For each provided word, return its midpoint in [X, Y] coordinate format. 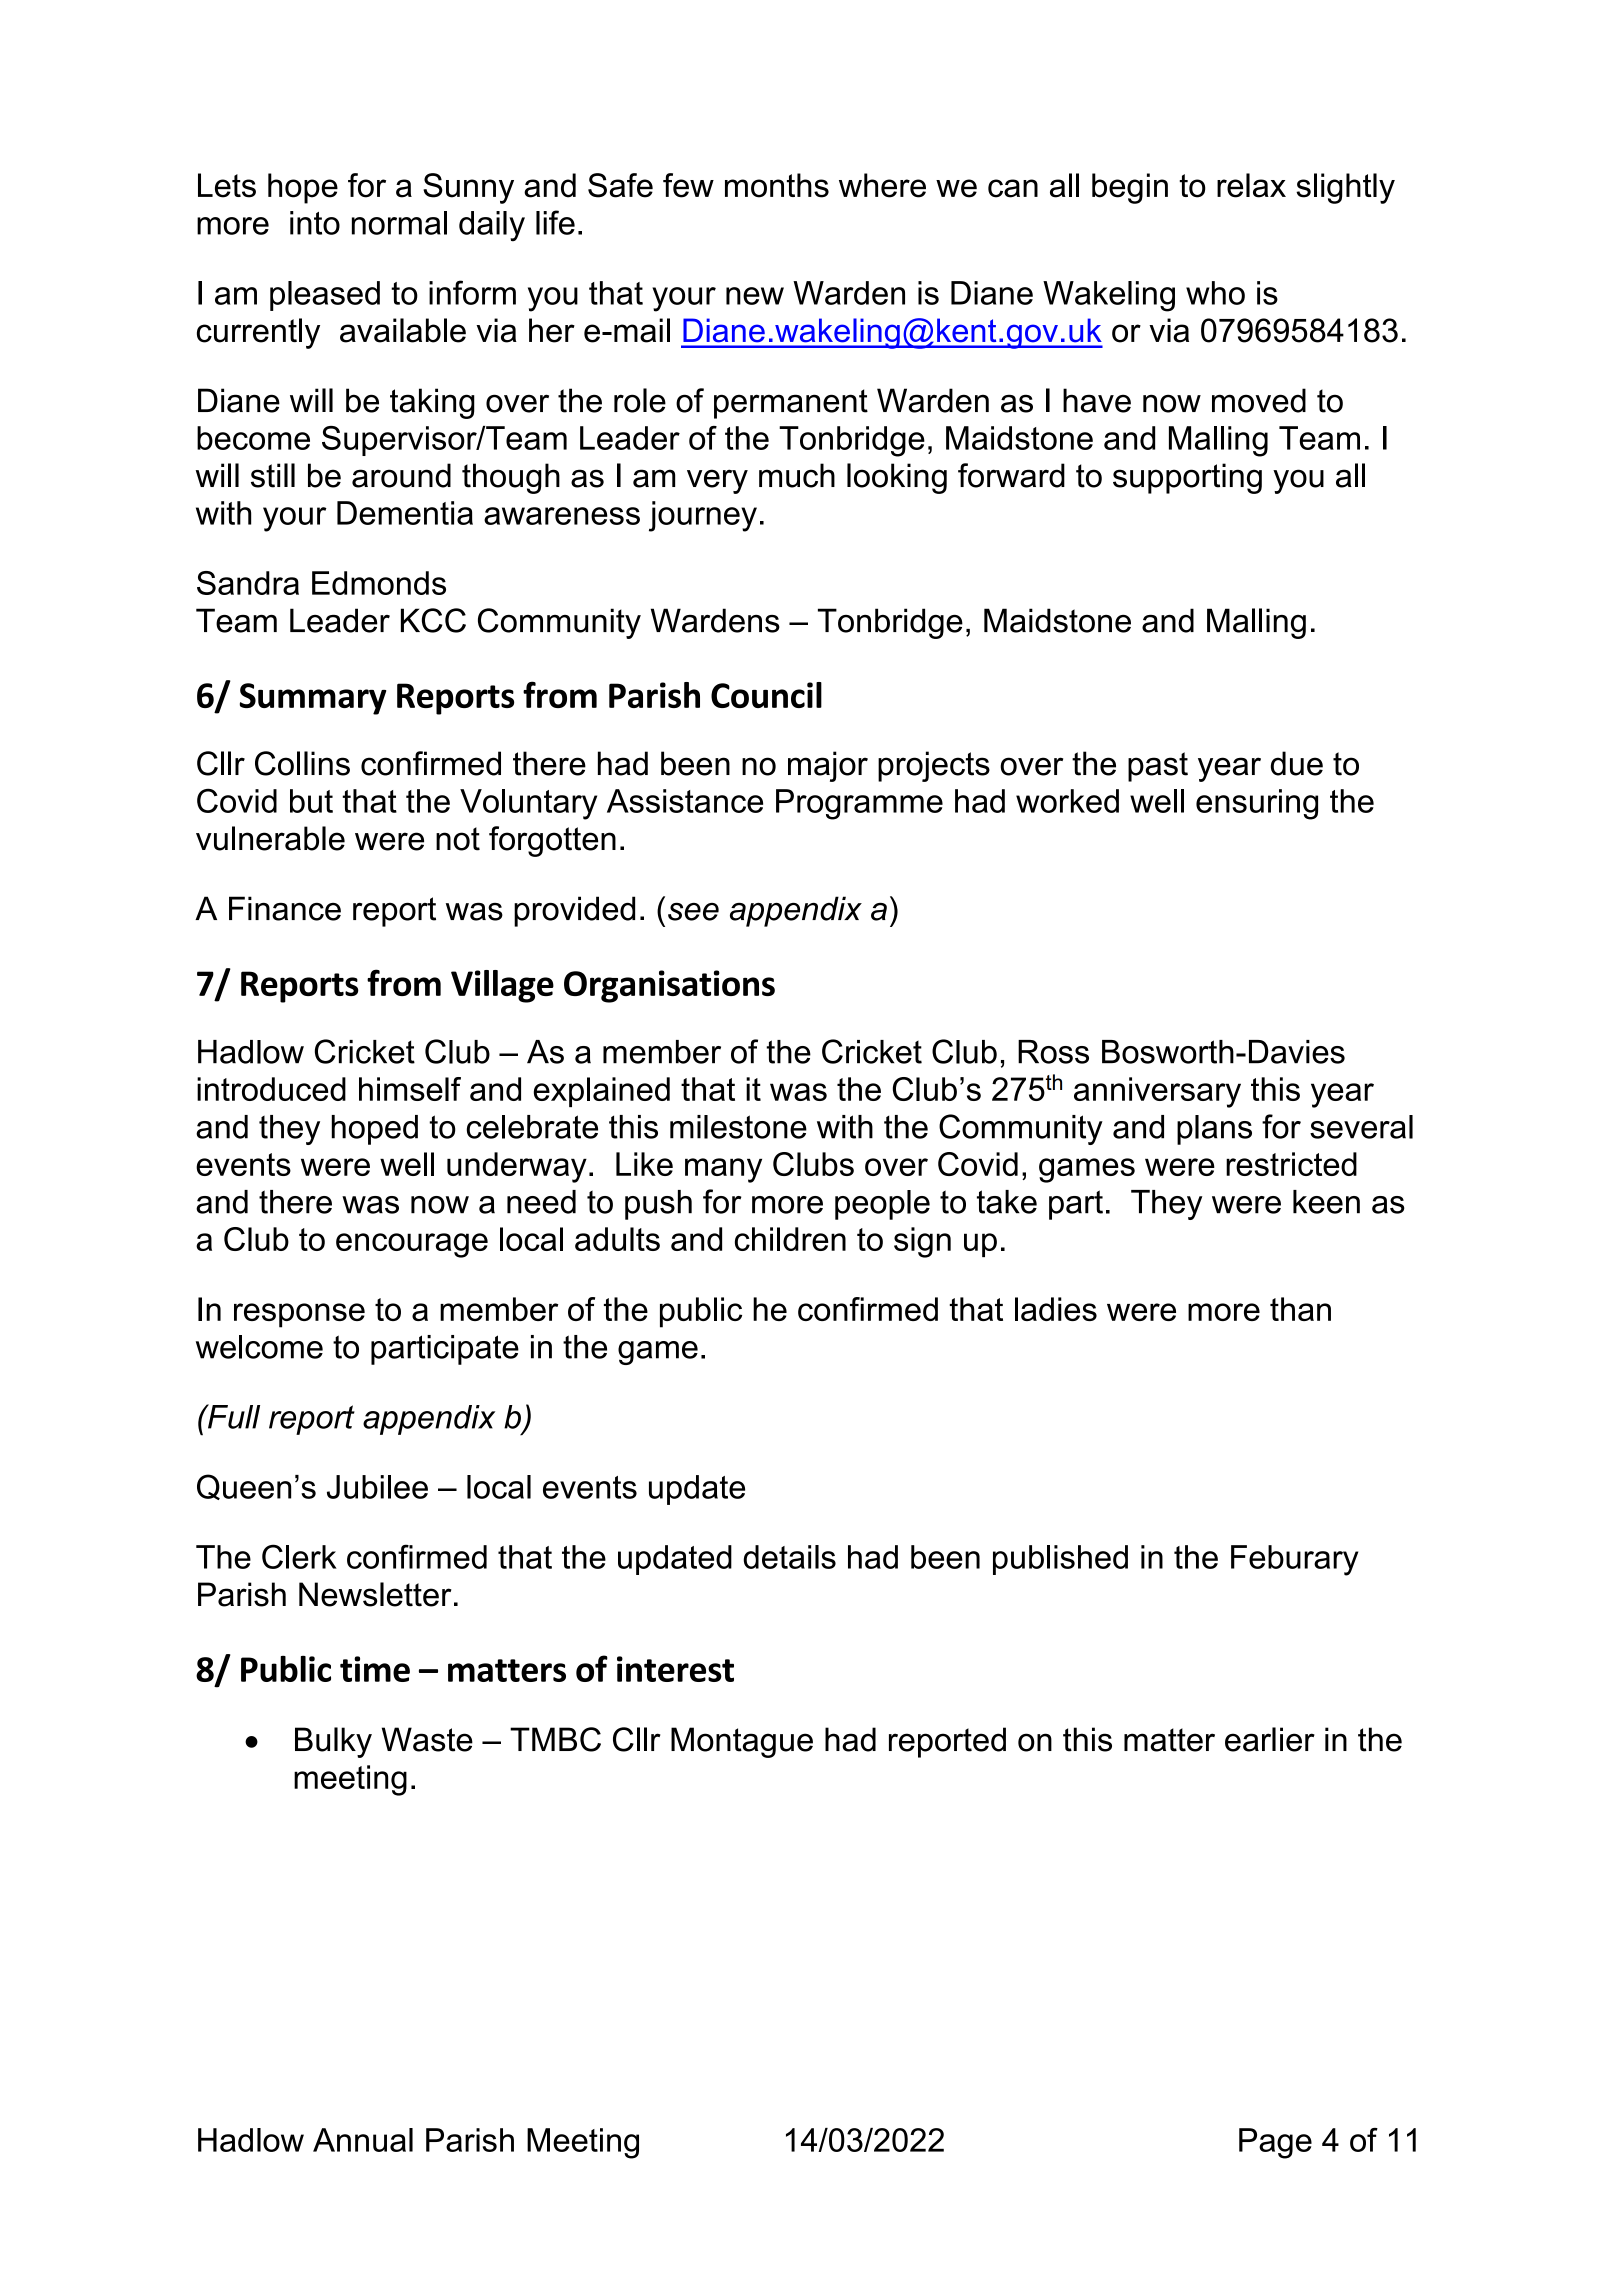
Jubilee [377, 1487]
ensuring [1257, 804]
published [1060, 1560]
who [1215, 293]
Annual [363, 2140]
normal [399, 223]
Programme [859, 804]
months [777, 185]
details [789, 1557]
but [311, 801]
